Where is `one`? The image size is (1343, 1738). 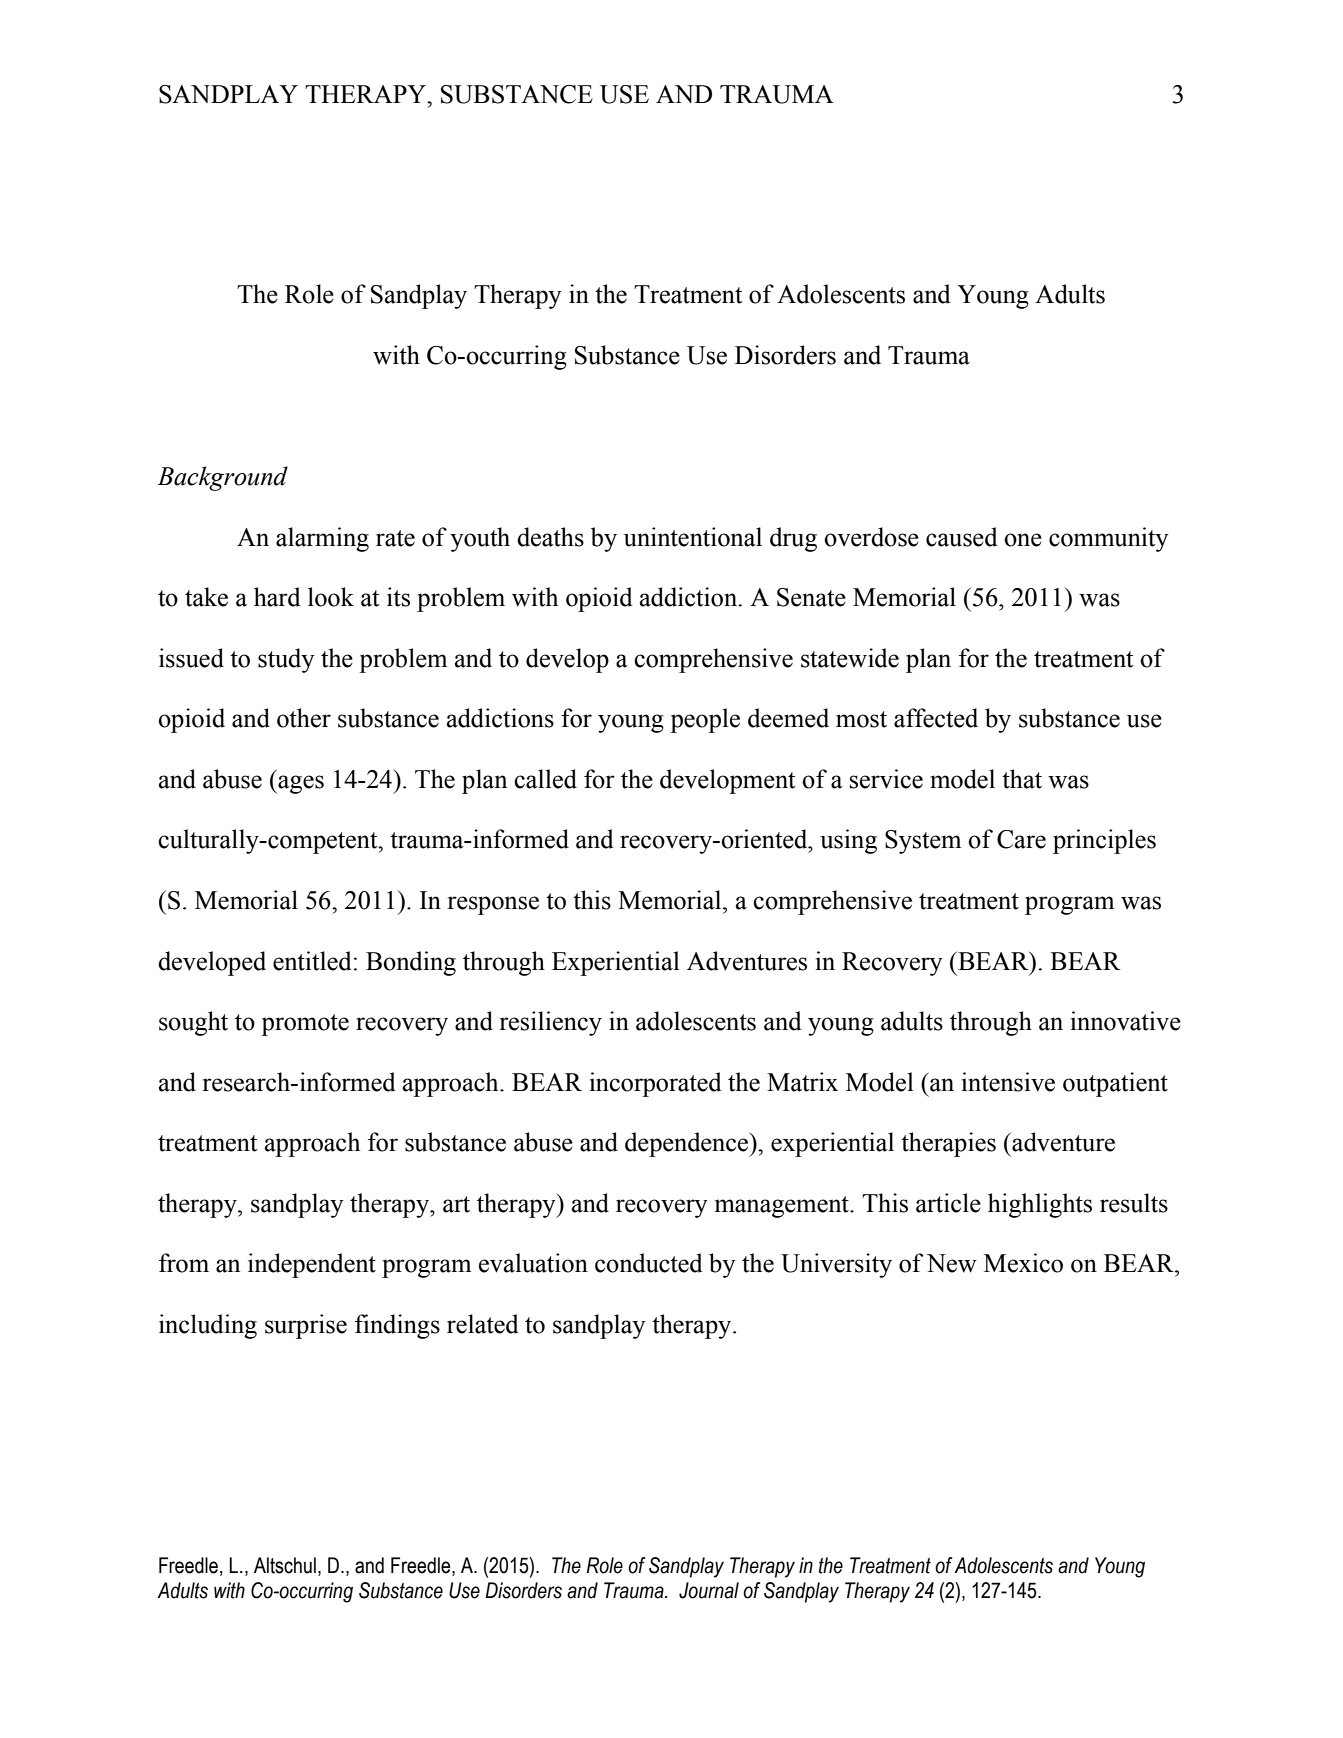 one is located at coordinates (1023, 540).
